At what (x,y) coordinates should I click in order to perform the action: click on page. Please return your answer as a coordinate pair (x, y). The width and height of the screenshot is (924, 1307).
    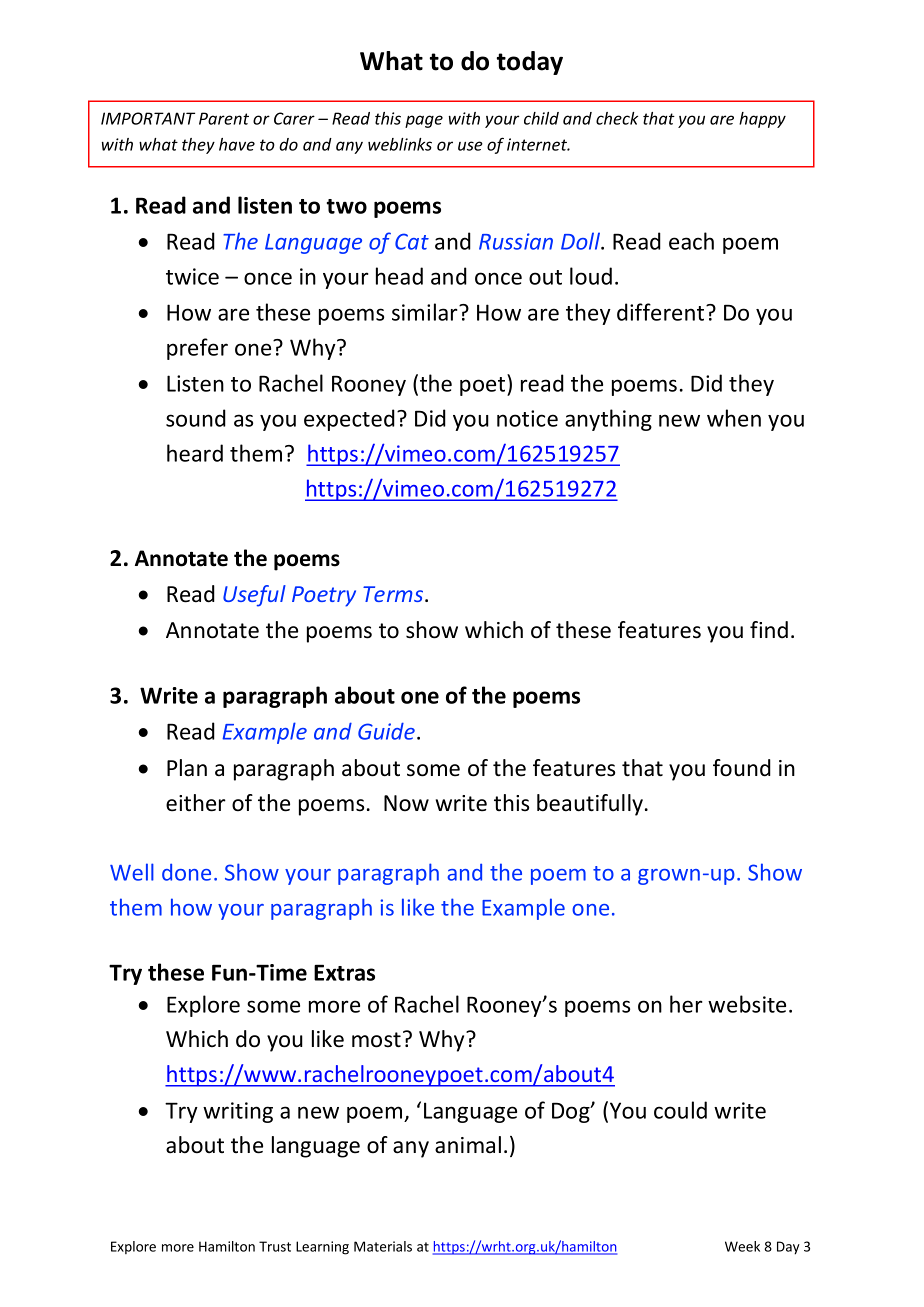
    Looking at the image, I should click on (424, 121).
